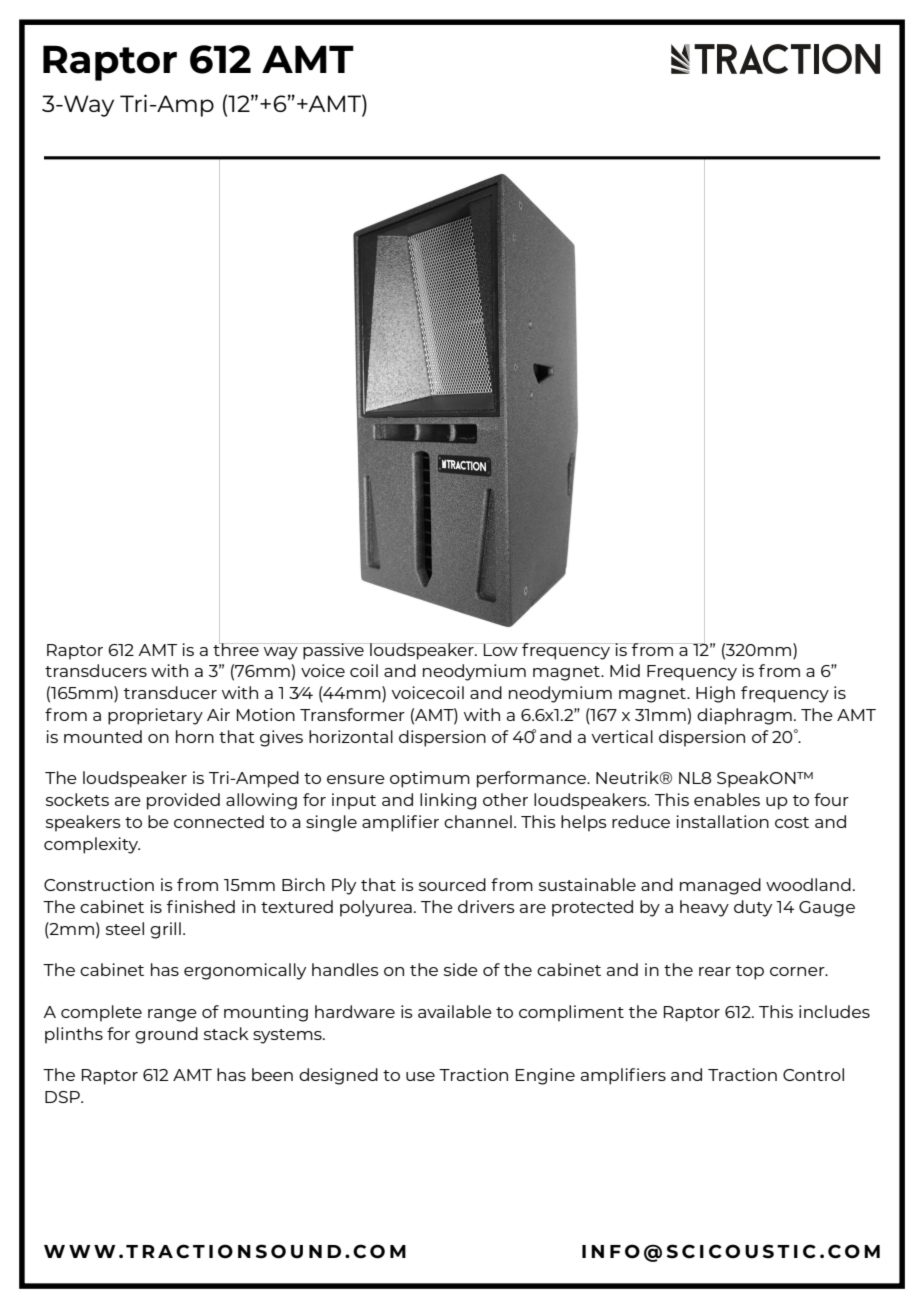  Describe the element at coordinates (351, 736) in the screenshot. I see `horizontal` at that location.
